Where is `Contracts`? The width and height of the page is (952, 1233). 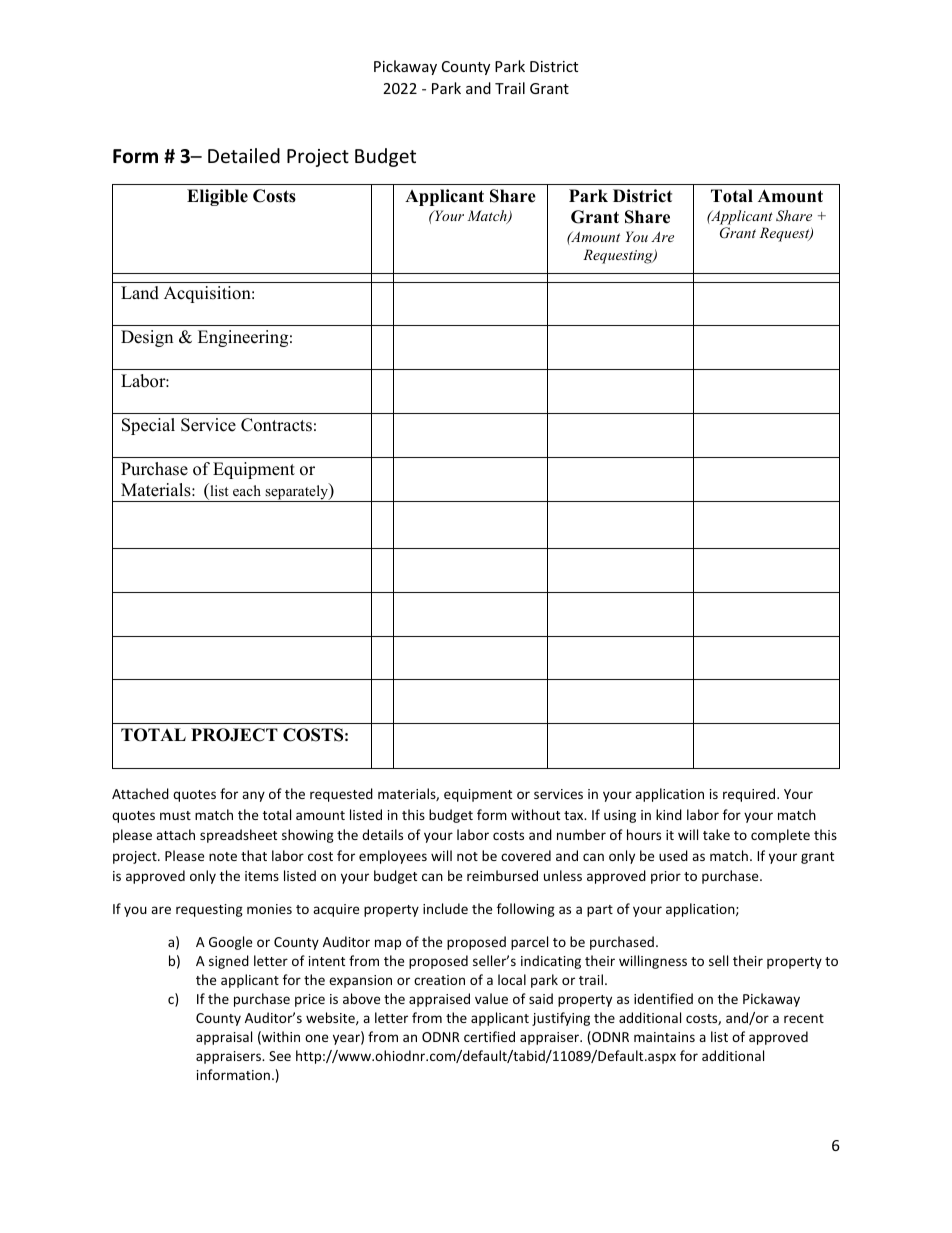 Contracts is located at coordinates (276, 425).
